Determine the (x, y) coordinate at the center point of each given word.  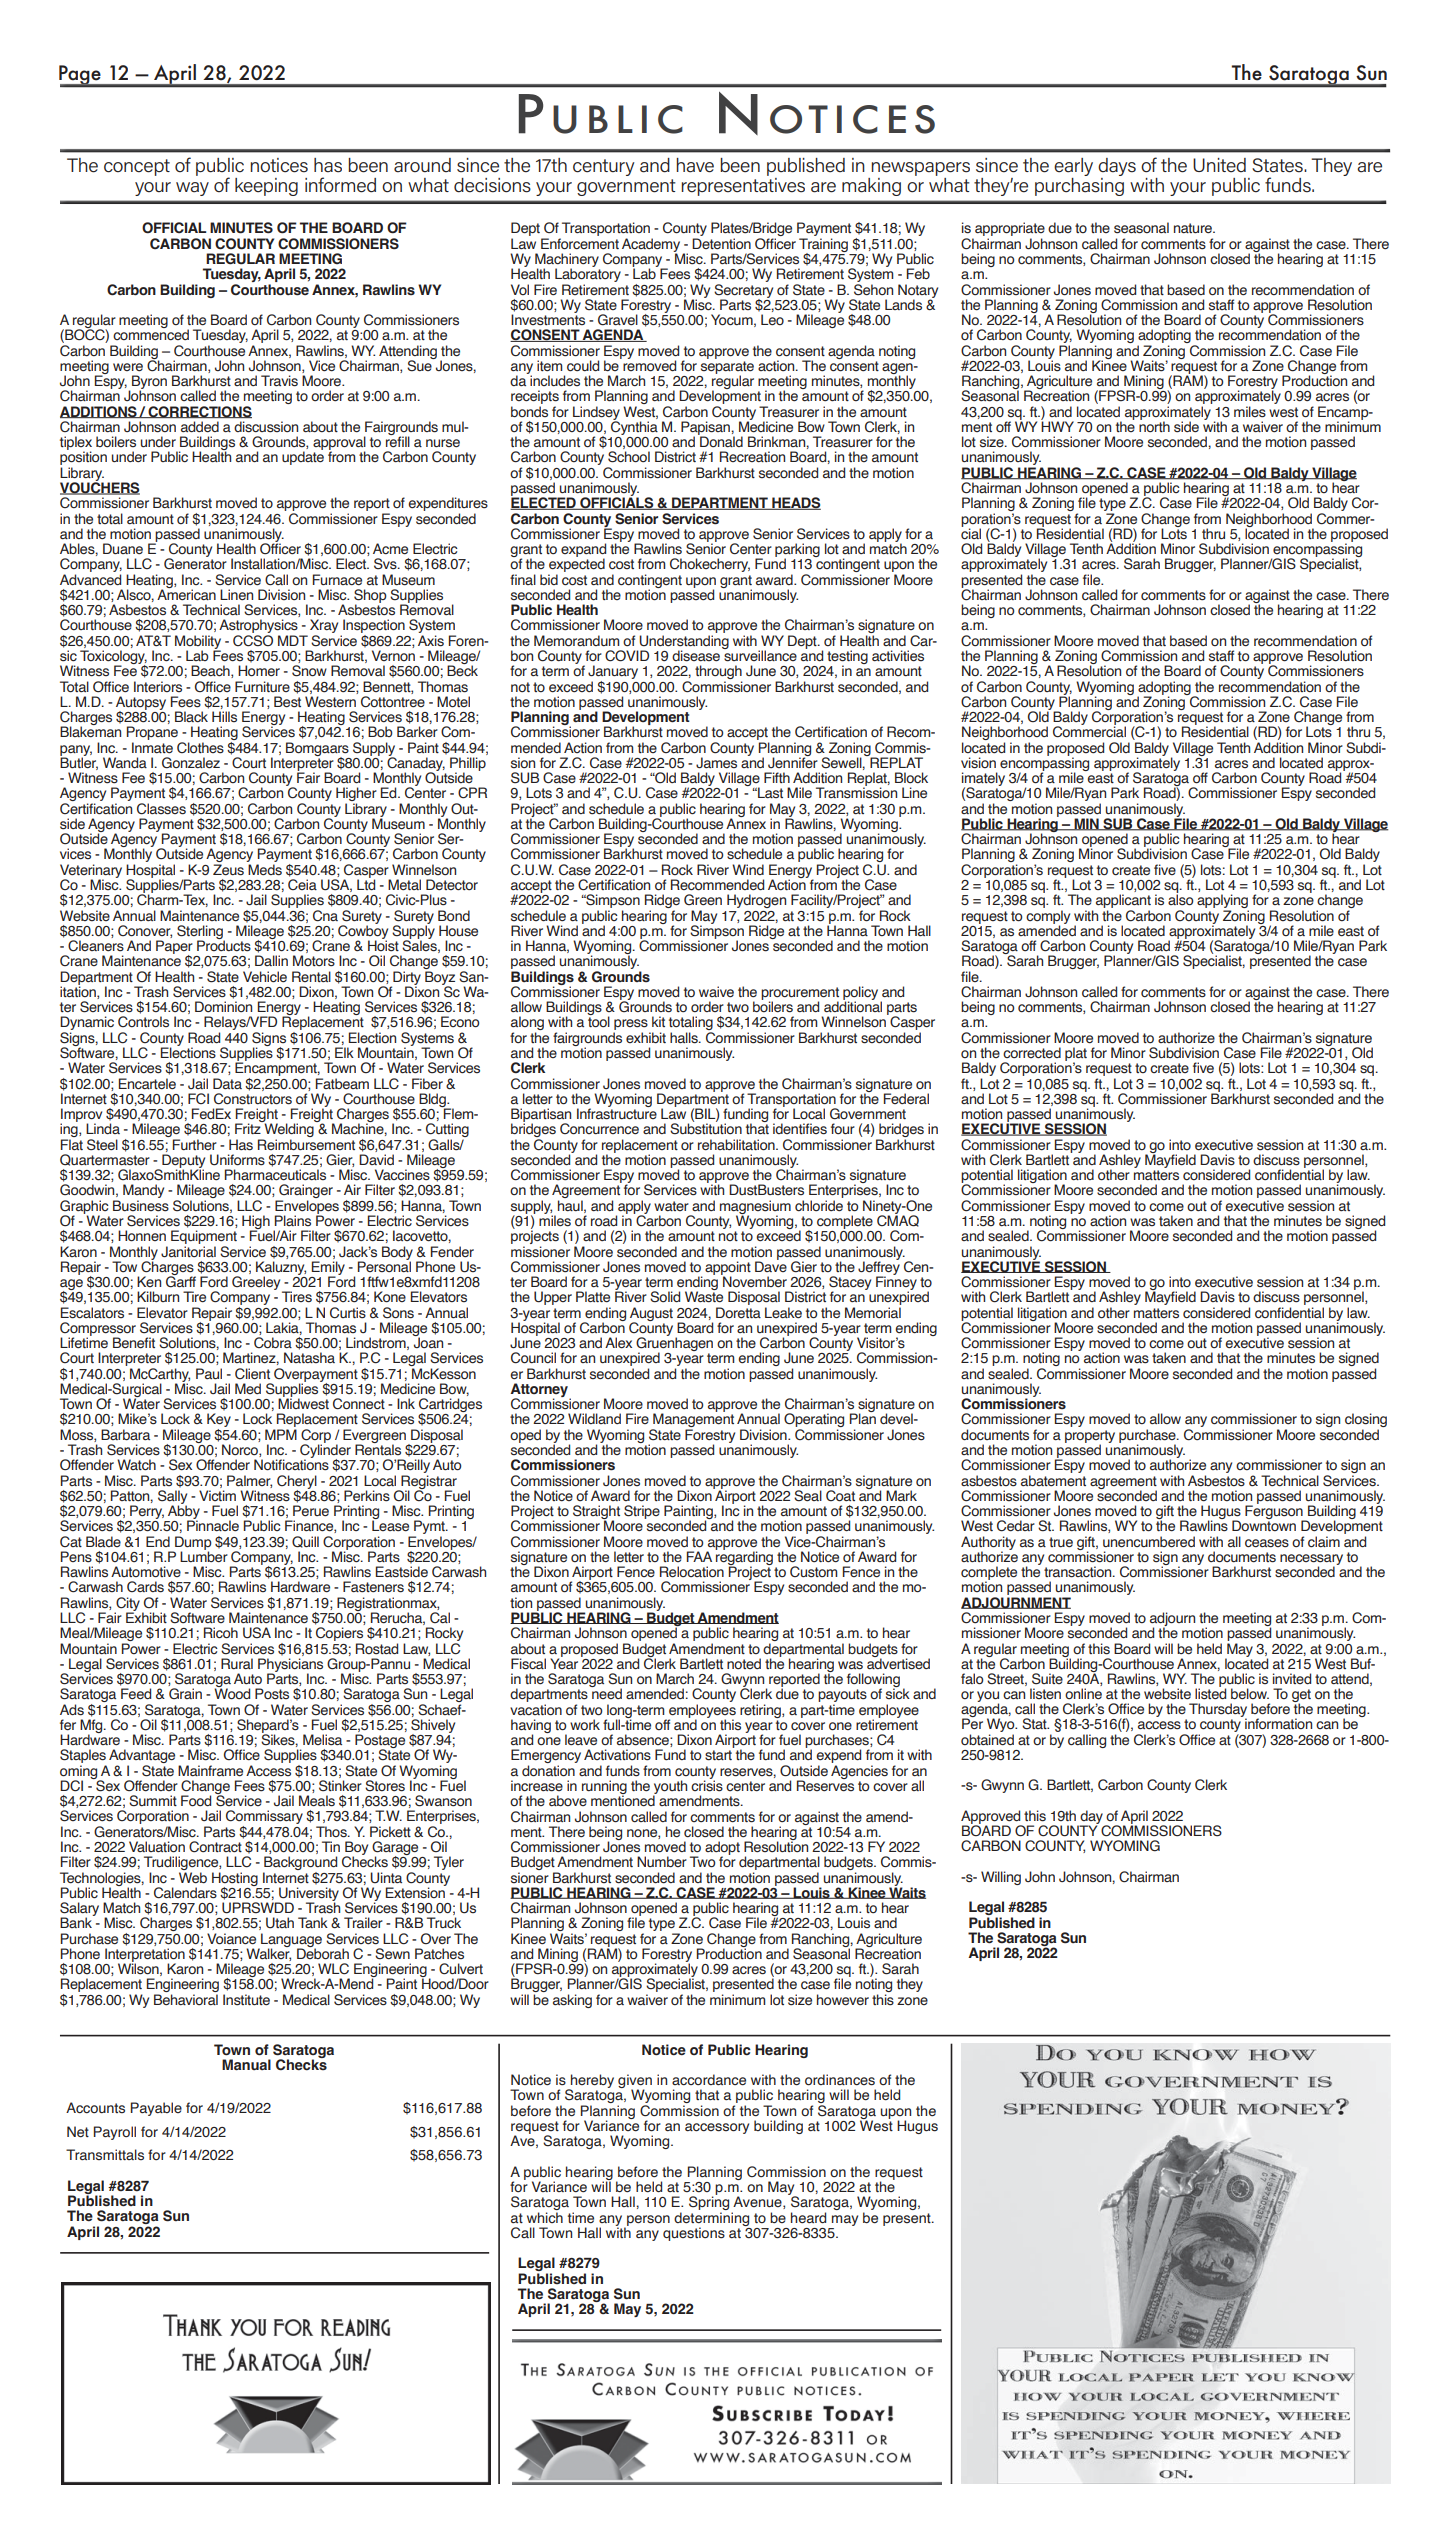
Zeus (228, 870)
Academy (651, 246)
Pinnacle (213, 1526)
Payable (156, 2109)
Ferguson (1275, 1512)
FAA (699, 1556)
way (192, 189)
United (1219, 165)
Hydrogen (756, 901)
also (1180, 899)
